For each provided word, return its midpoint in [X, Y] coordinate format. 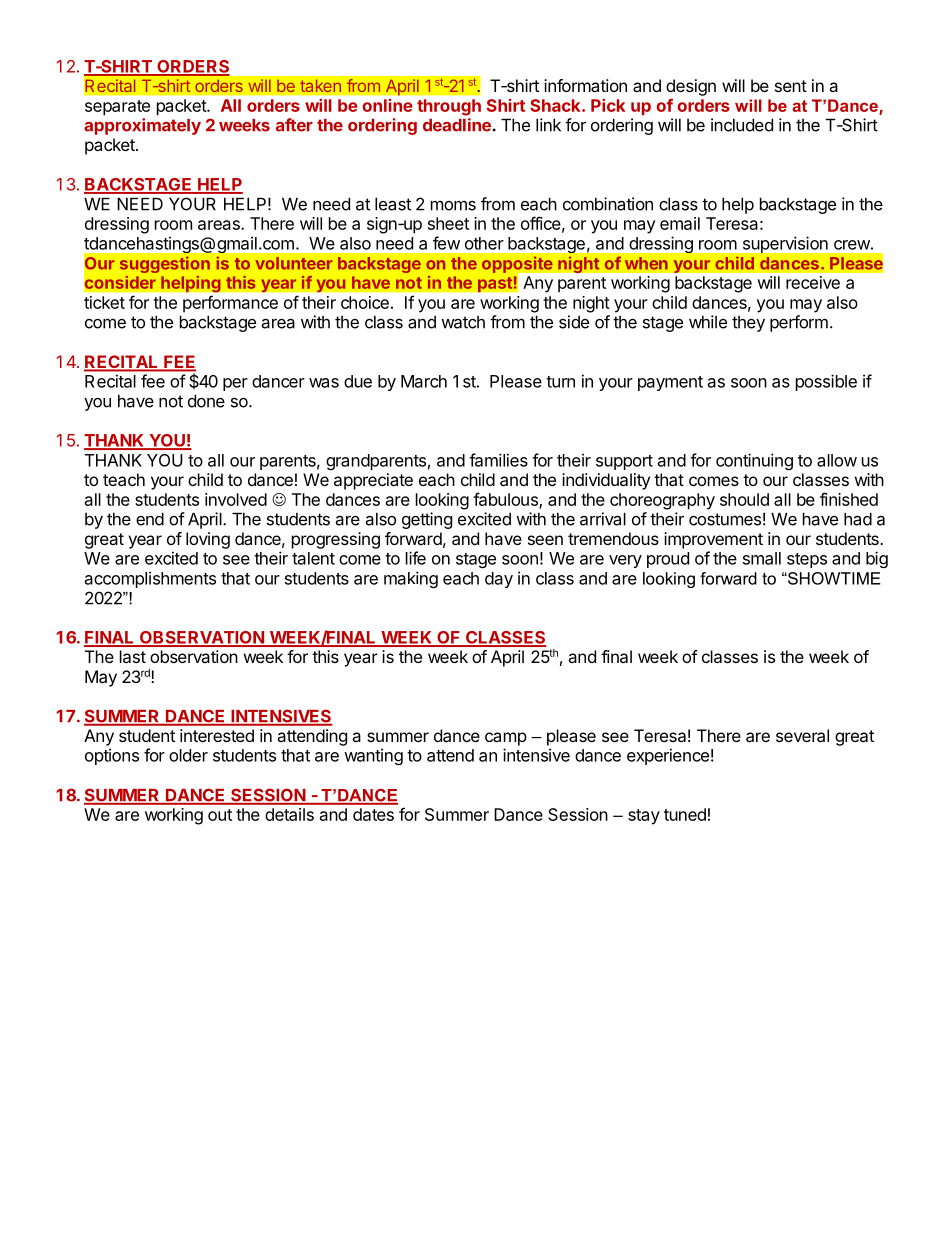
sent [791, 86]
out [220, 815]
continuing [754, 461]
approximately [142, 126]
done [206, 401]
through [449, 107]
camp [506, 739]
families [498, 460]
